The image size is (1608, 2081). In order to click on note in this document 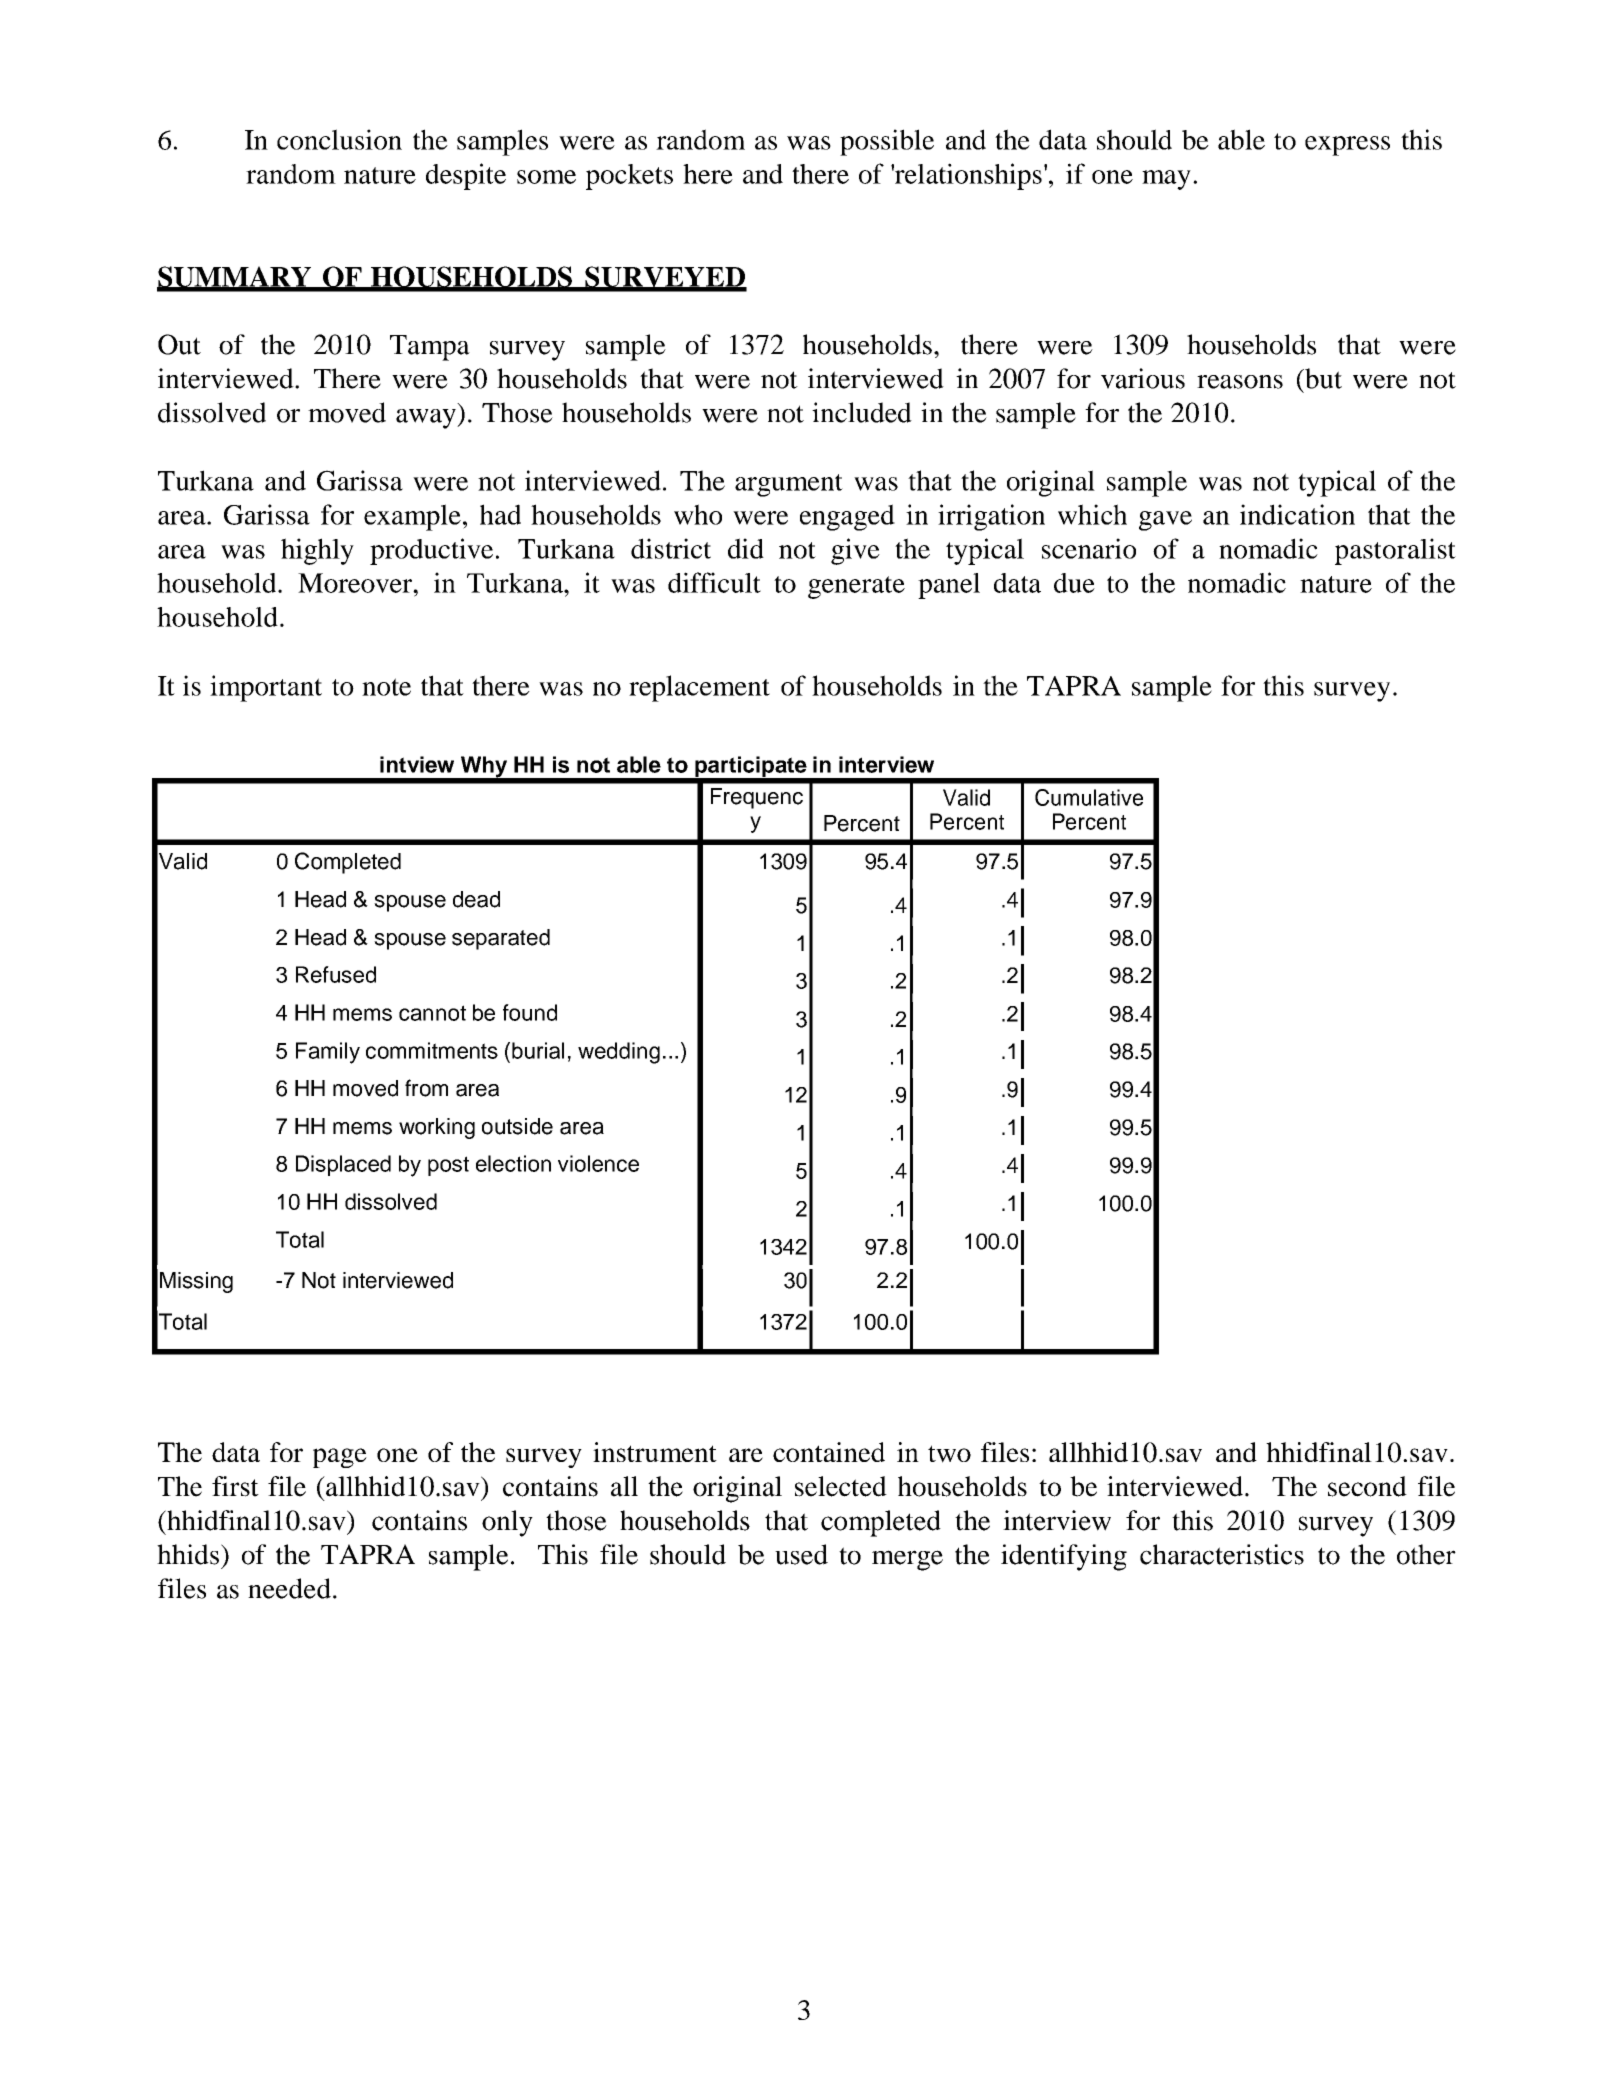, I will do `click(386, 687)`.
